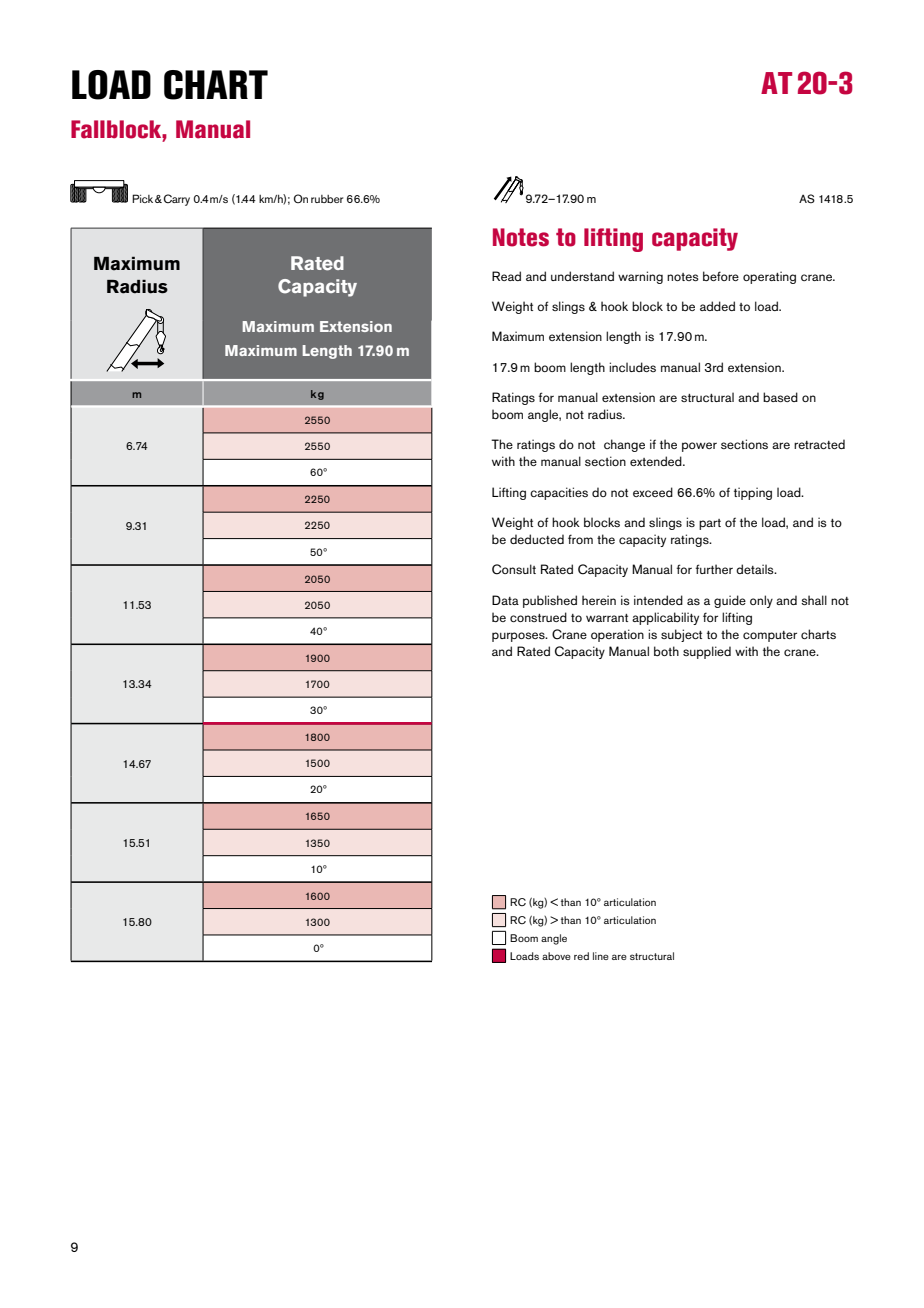 The image size is (924, 1308). Describe the element at coordinates (514, 569) in the page. I see `Consult` at that location.
